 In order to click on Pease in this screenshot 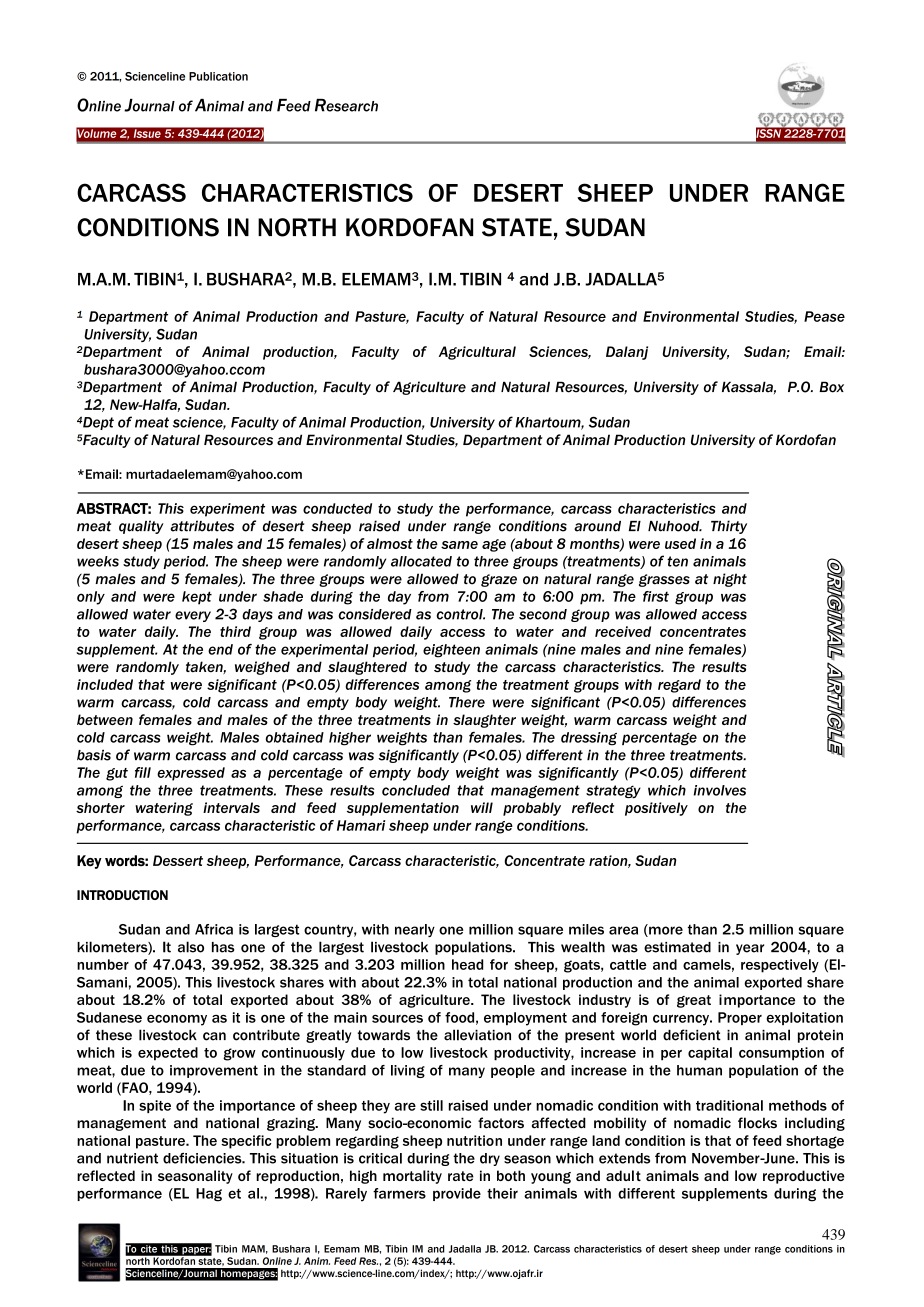, I will do `click(824, 316)`.
